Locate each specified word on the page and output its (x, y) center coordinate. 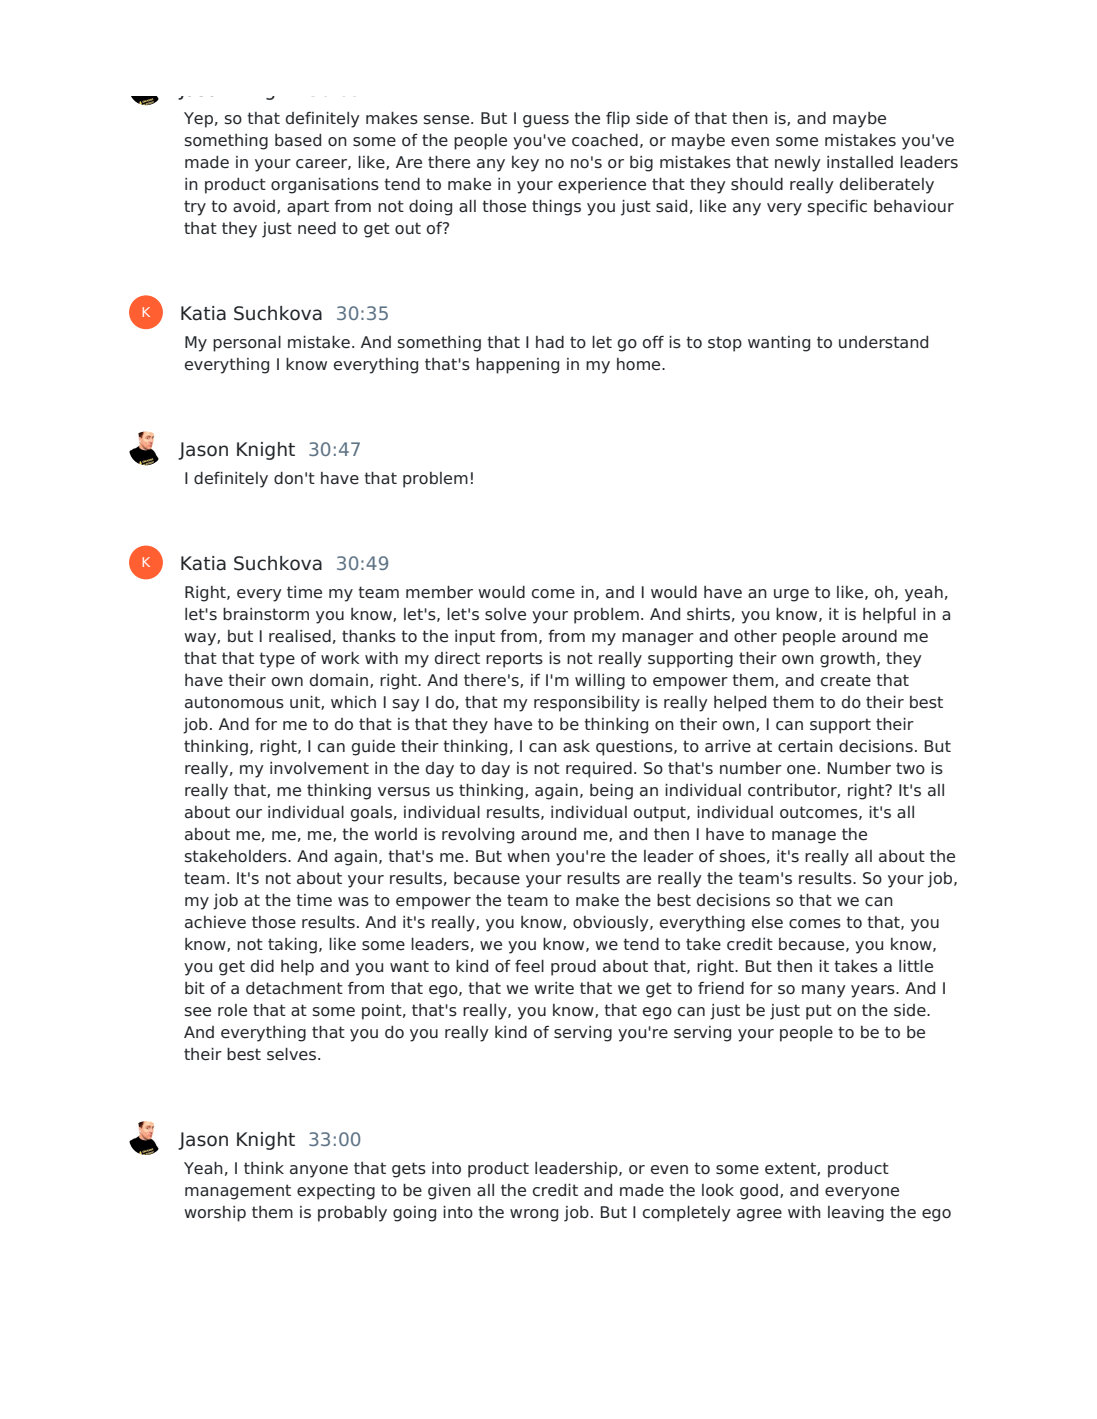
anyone (319, 1171)
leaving (856, 1214)
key (525, 164)
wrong (534, 1215)
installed (860, 162)
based (298, 140)
